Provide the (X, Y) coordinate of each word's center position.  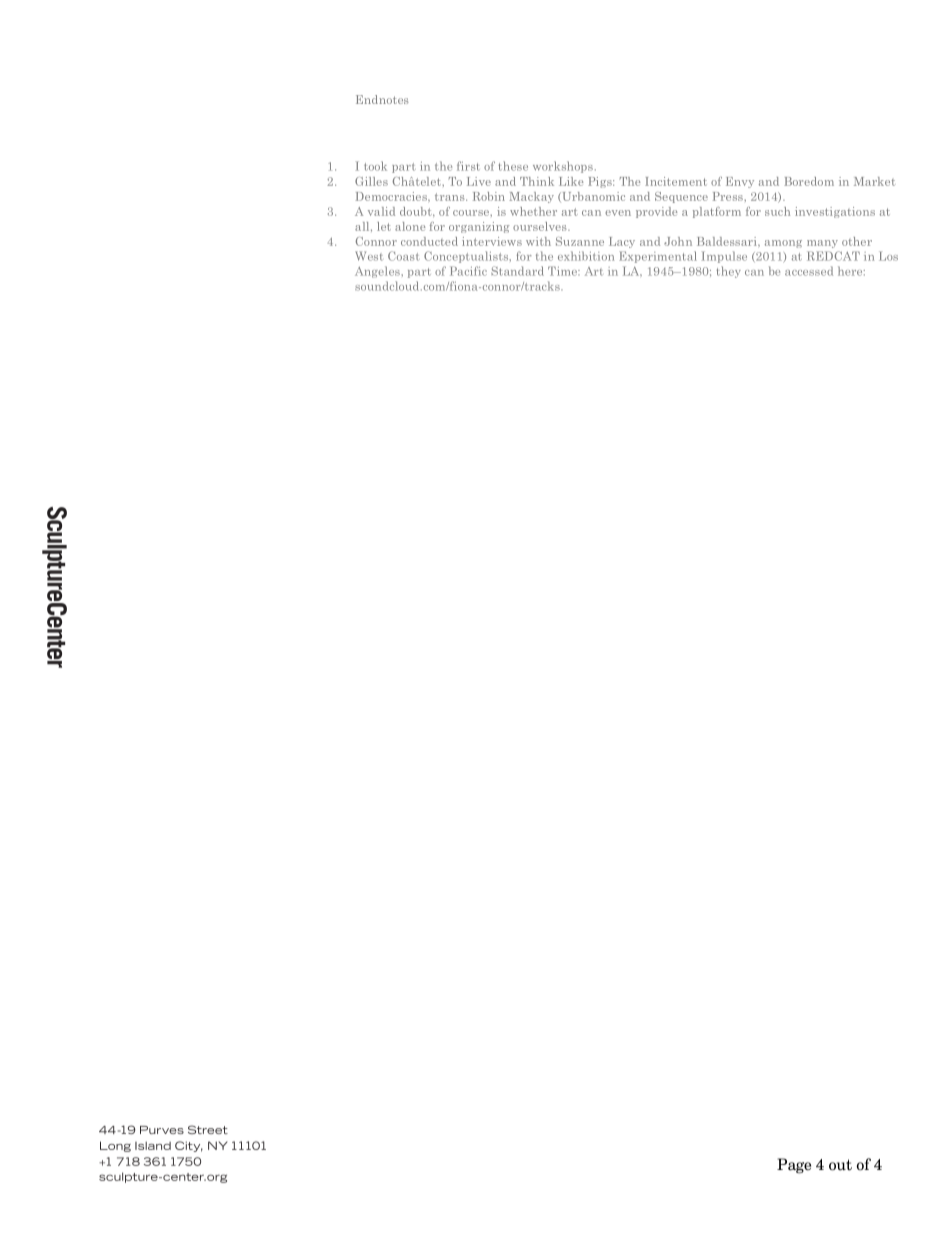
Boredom (809, 181)
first (468, 166)
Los (888, 256)
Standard (517, 271)
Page (794, 1166)
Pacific (468, 271)
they (729, 272)
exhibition (586, 256)
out (840, 1165)
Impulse (724, 257)
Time (564, 271)
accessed (809, 271)
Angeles (378, 272)
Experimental (658, 257)
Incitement (676, 181)
